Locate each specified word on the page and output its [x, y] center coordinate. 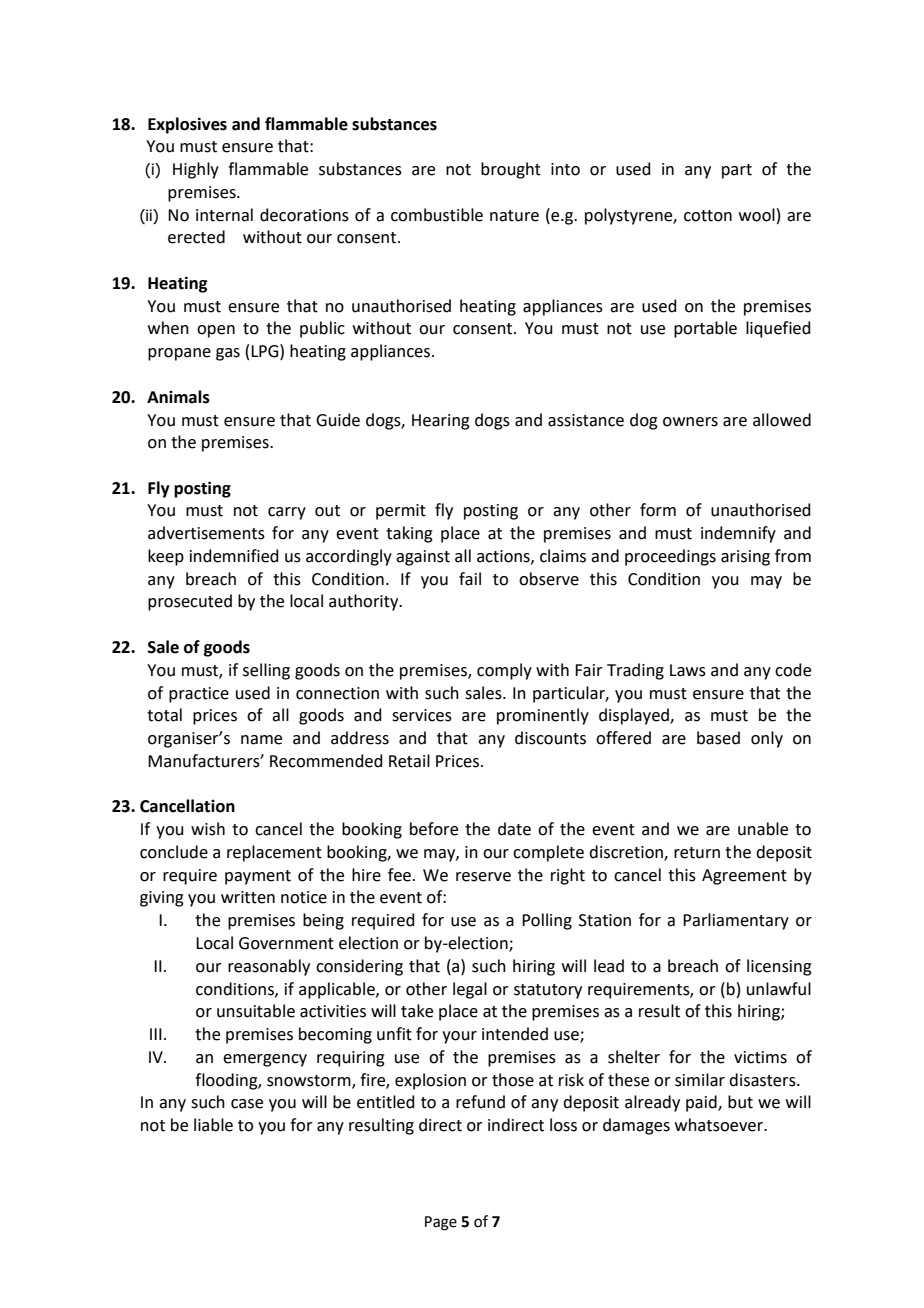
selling [266, 671]
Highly [196, 170]
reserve [483, 877]
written [248, 897]
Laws [688, 670]
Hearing [441, 422]
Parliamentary [736, 921]
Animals [178, 397]
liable [213, 1125]
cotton [708, 216]
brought [511, 170]
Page [441, 1223]
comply [504, 671]
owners [690, 422]
